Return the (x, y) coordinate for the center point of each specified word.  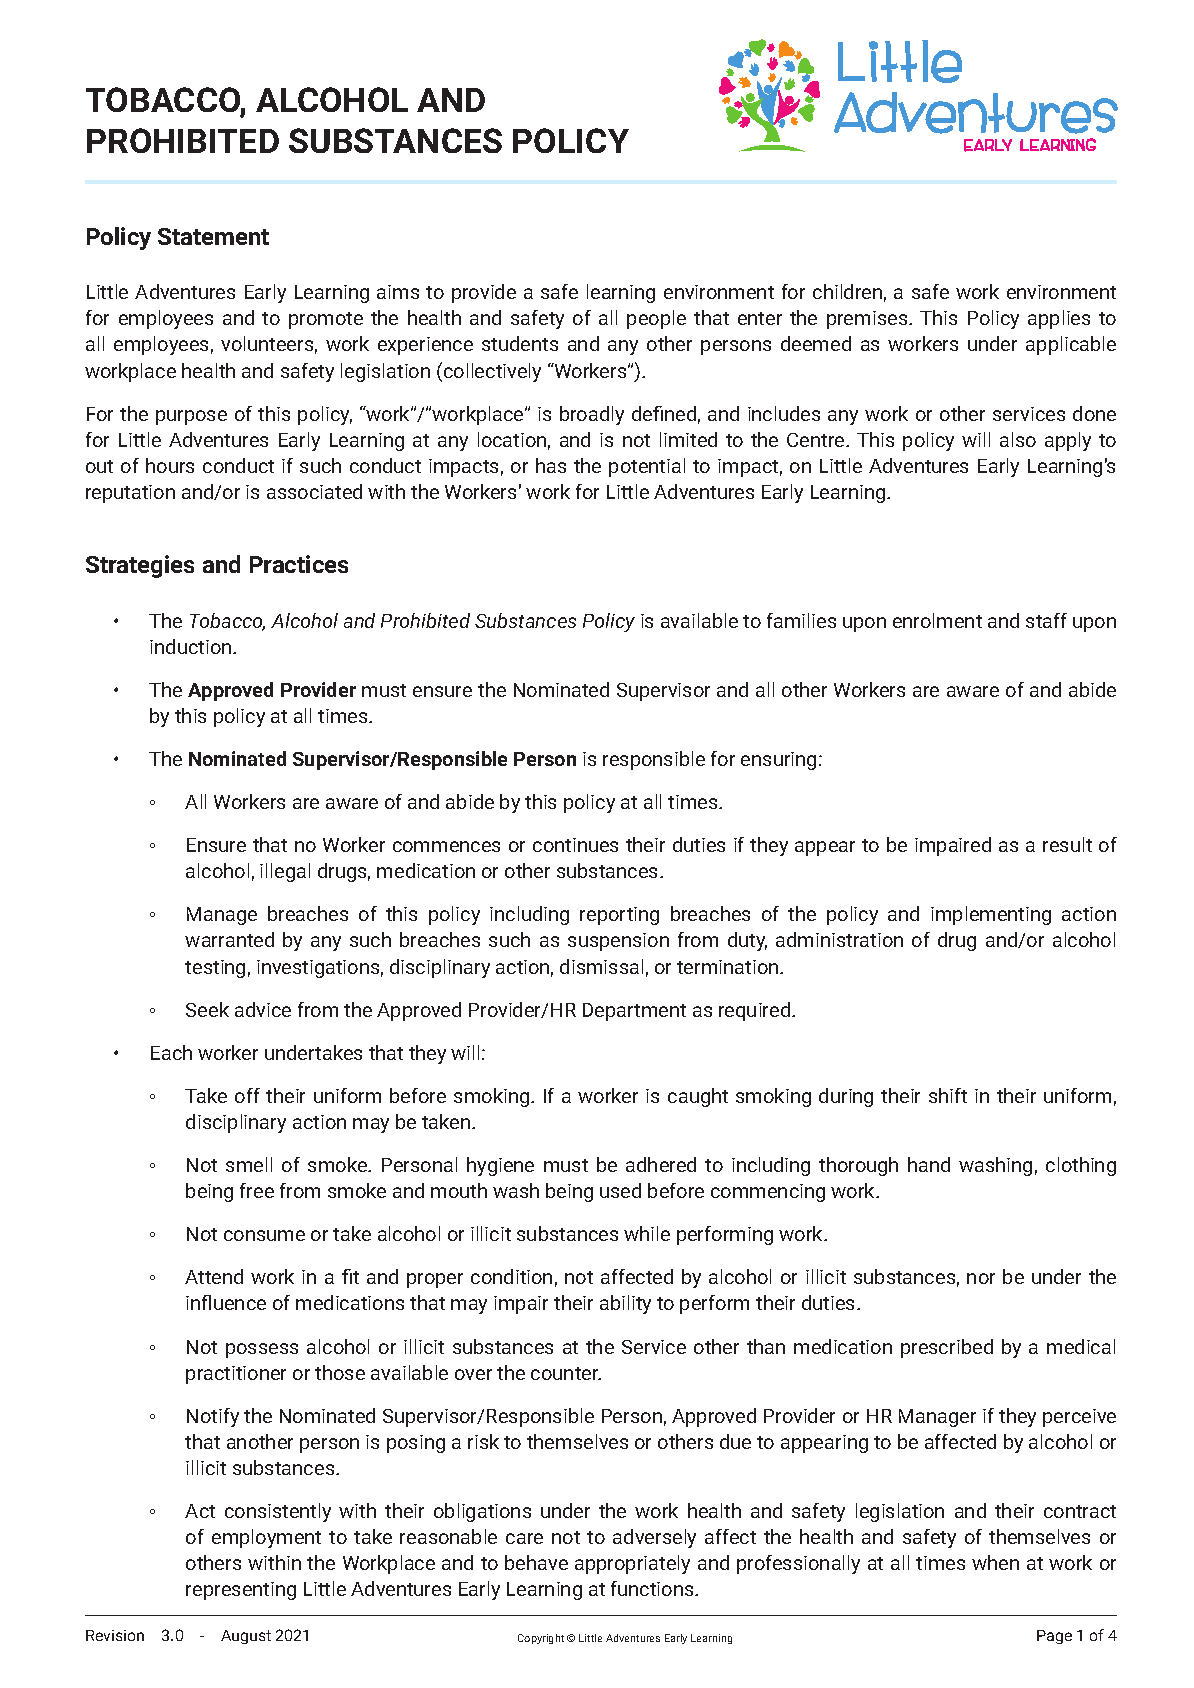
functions (653, 1588)
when (995, 1562)
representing (241, 1591)
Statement (213, 236)
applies (1059, 319)
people (656, 319)
